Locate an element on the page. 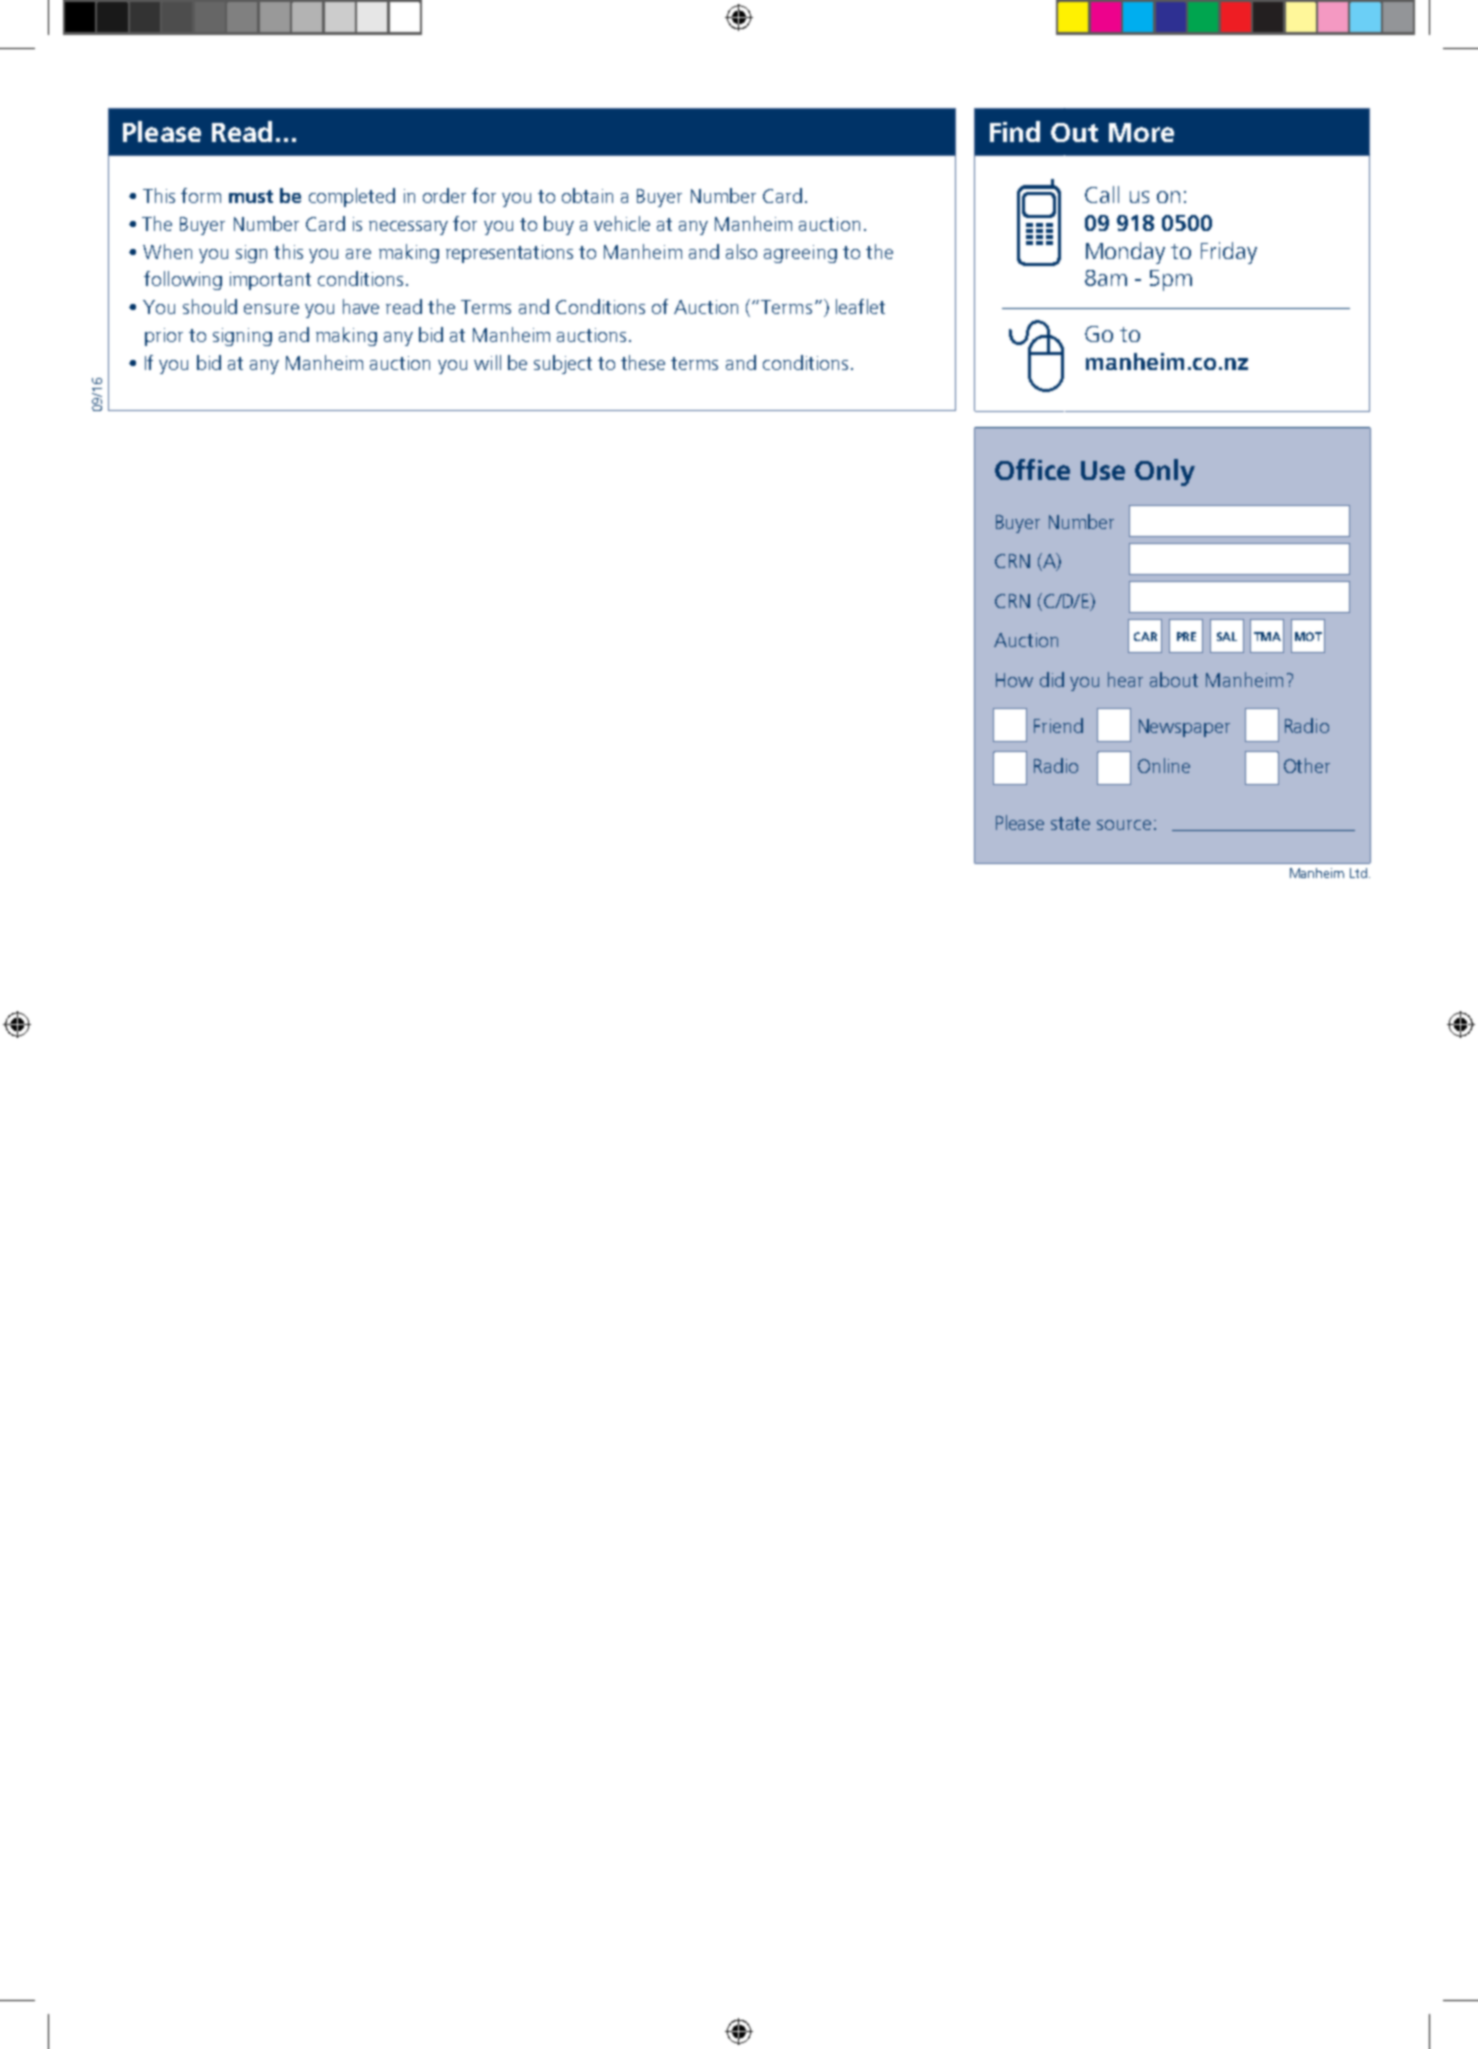  Office is located at coordinates (1032, 469).
